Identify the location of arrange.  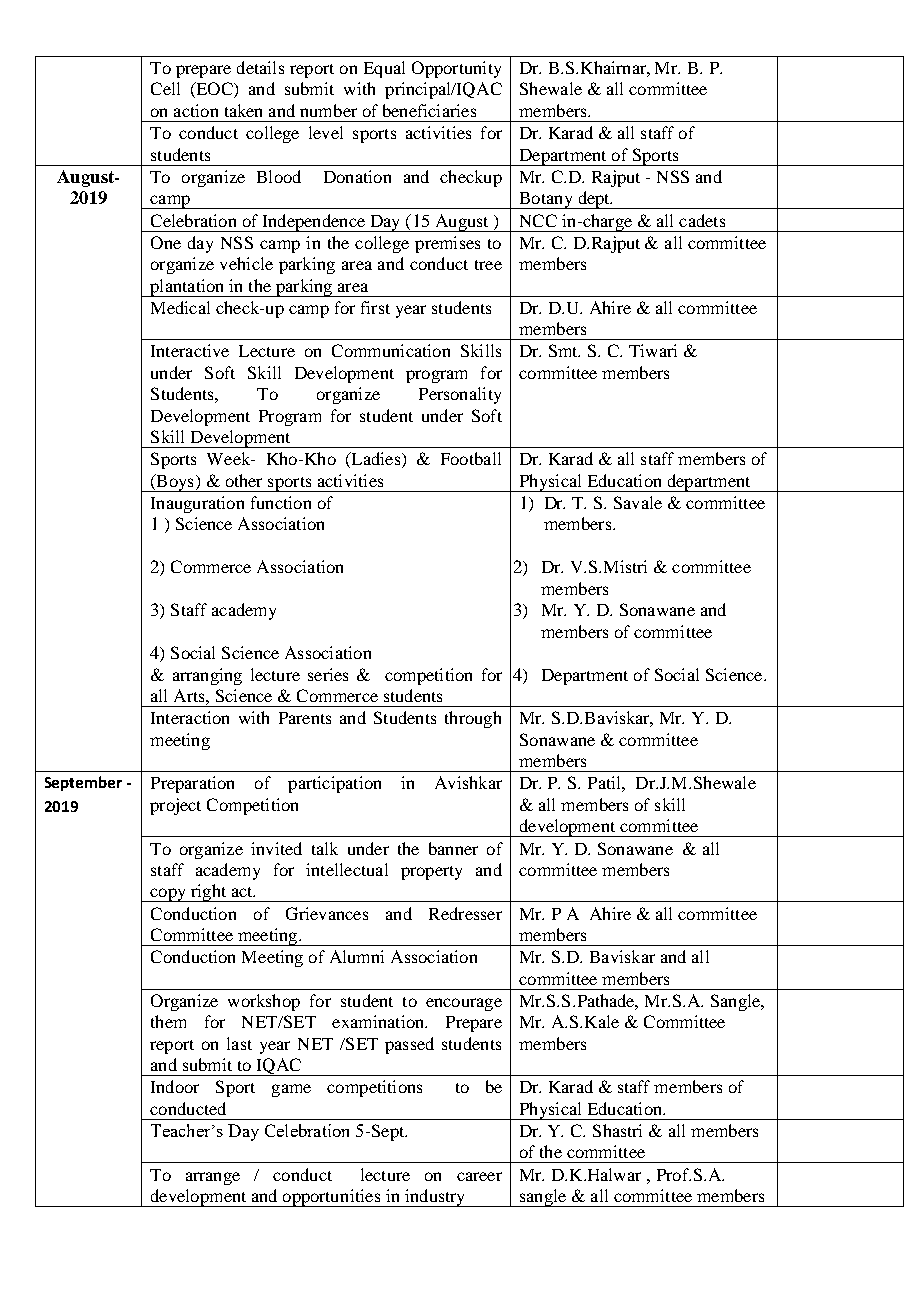
(213, 1178).
